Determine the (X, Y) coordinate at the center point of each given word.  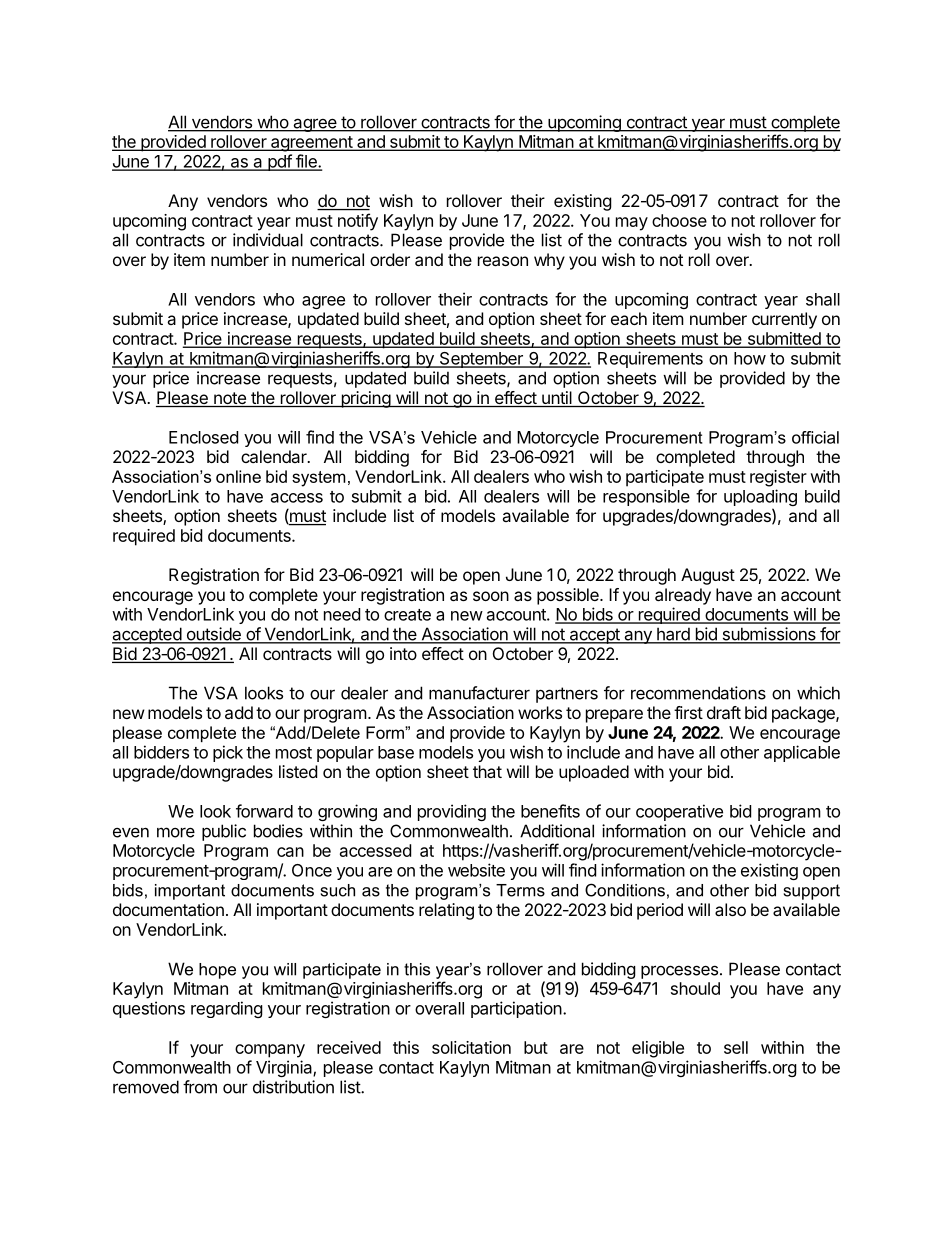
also (730, 909)
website (476, 870)
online (238, 476)
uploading (760, 499)
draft (724, 712)
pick (228, 753)
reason (503, 261)
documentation (168, 909)
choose (679, 220)
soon (491, 596)
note (230, 399)
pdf (279, 162)
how (750, 358)
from (200, 1087)
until (557, 399)
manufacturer (479, 693)
